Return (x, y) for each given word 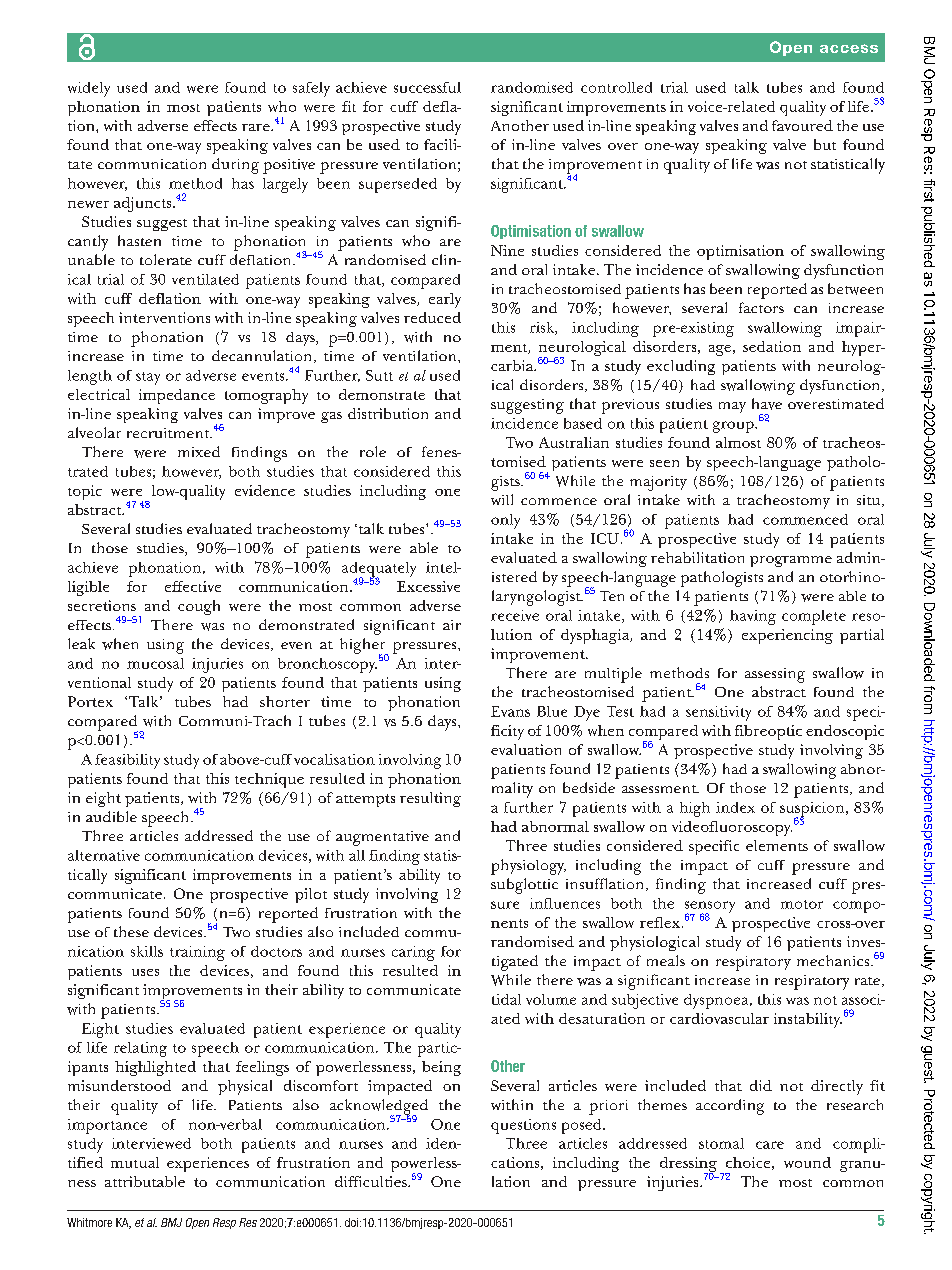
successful (427, 87)
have (767, 404)
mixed (199, 451)
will (502, 499)
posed (583, 1126)
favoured (802, 125)
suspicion (813, 810)
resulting (430, 799)
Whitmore (89, 1222)
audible (111, 816)
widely (89, 89)
